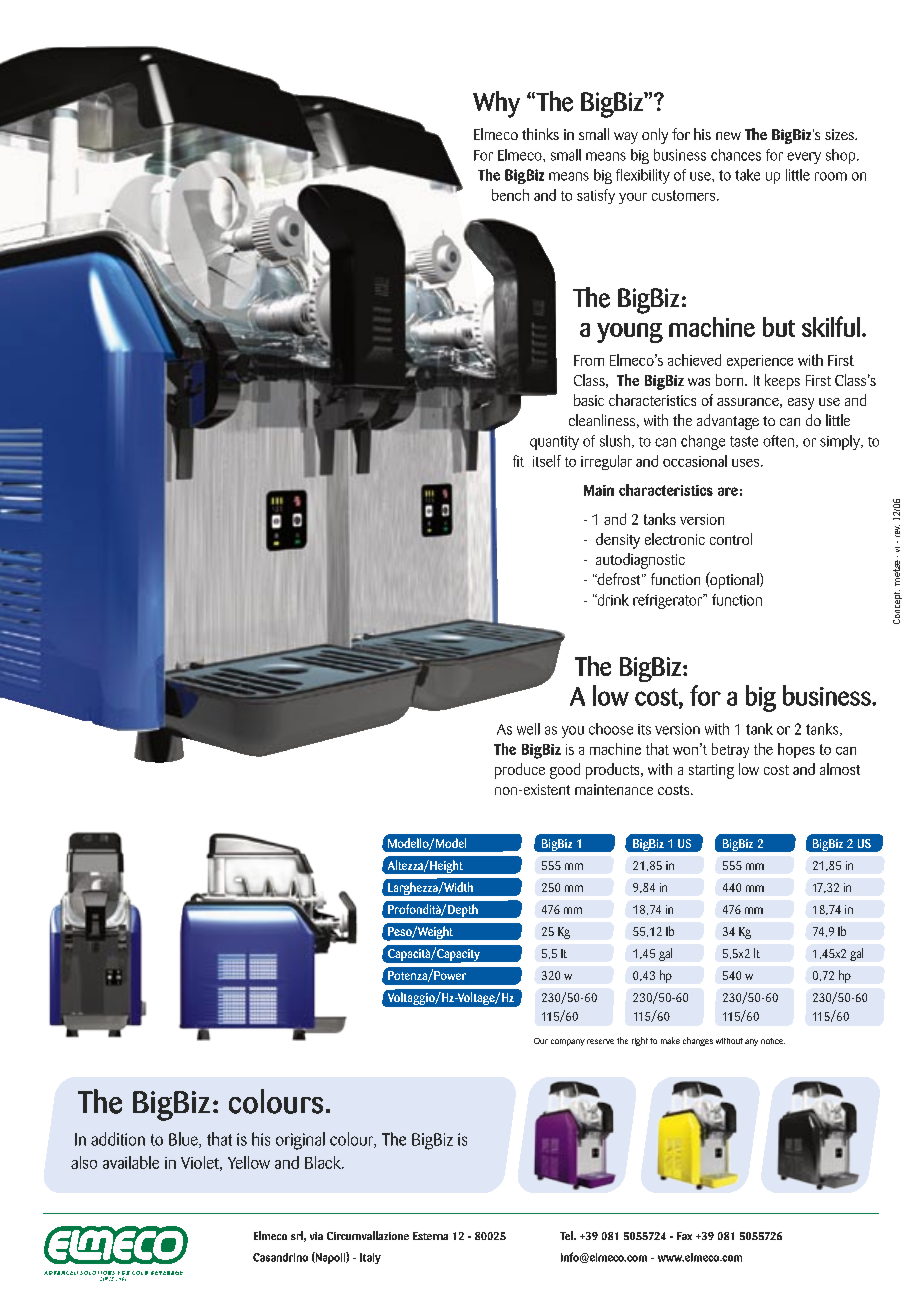 The width and height of the screenshot is (924, 1308). What do you see at coordinates (540, 134) in the screenshot?
I see `thinks` at bounding box center [540, 134].
